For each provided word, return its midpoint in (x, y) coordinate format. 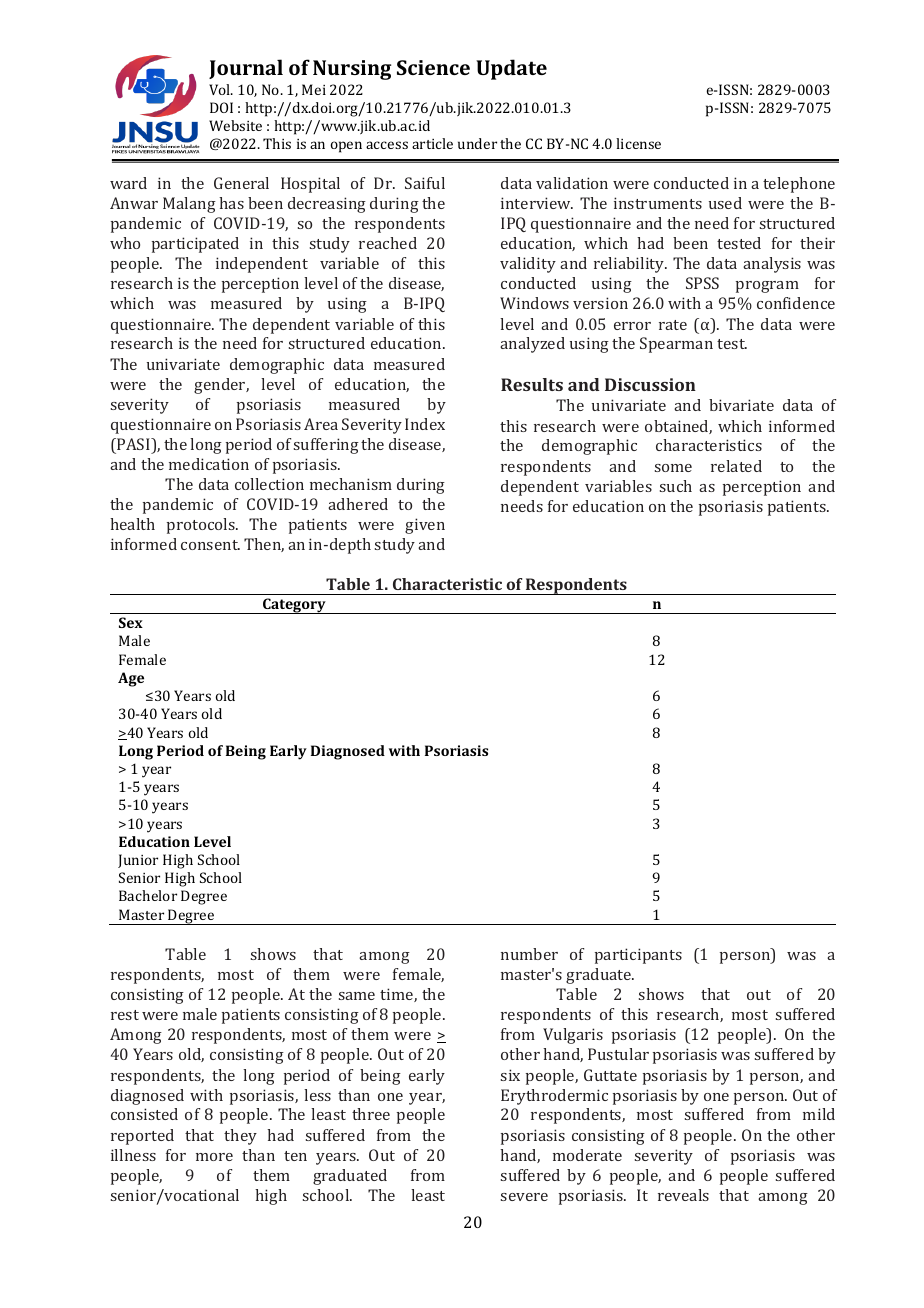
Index (425, 424)
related (736, 466)
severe (524, 1197)
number (529, 954)
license (638, 143)
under (477, 143)
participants (638, 956)
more (214, 1157)
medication (209, 464)
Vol (221, 89)
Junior (138, 861)
